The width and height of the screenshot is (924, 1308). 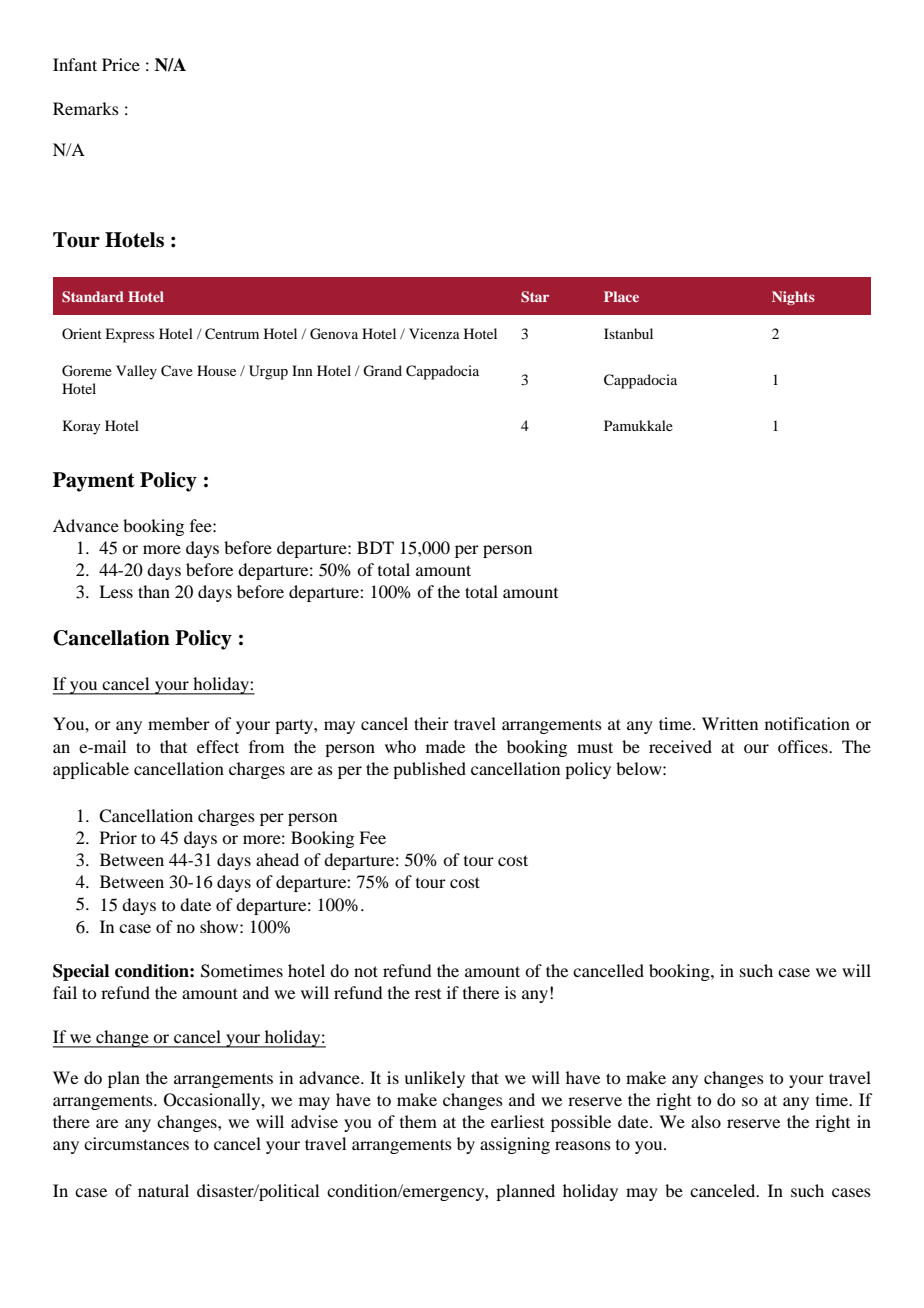 I want to click on Payment, so click(x=94, y=482).
